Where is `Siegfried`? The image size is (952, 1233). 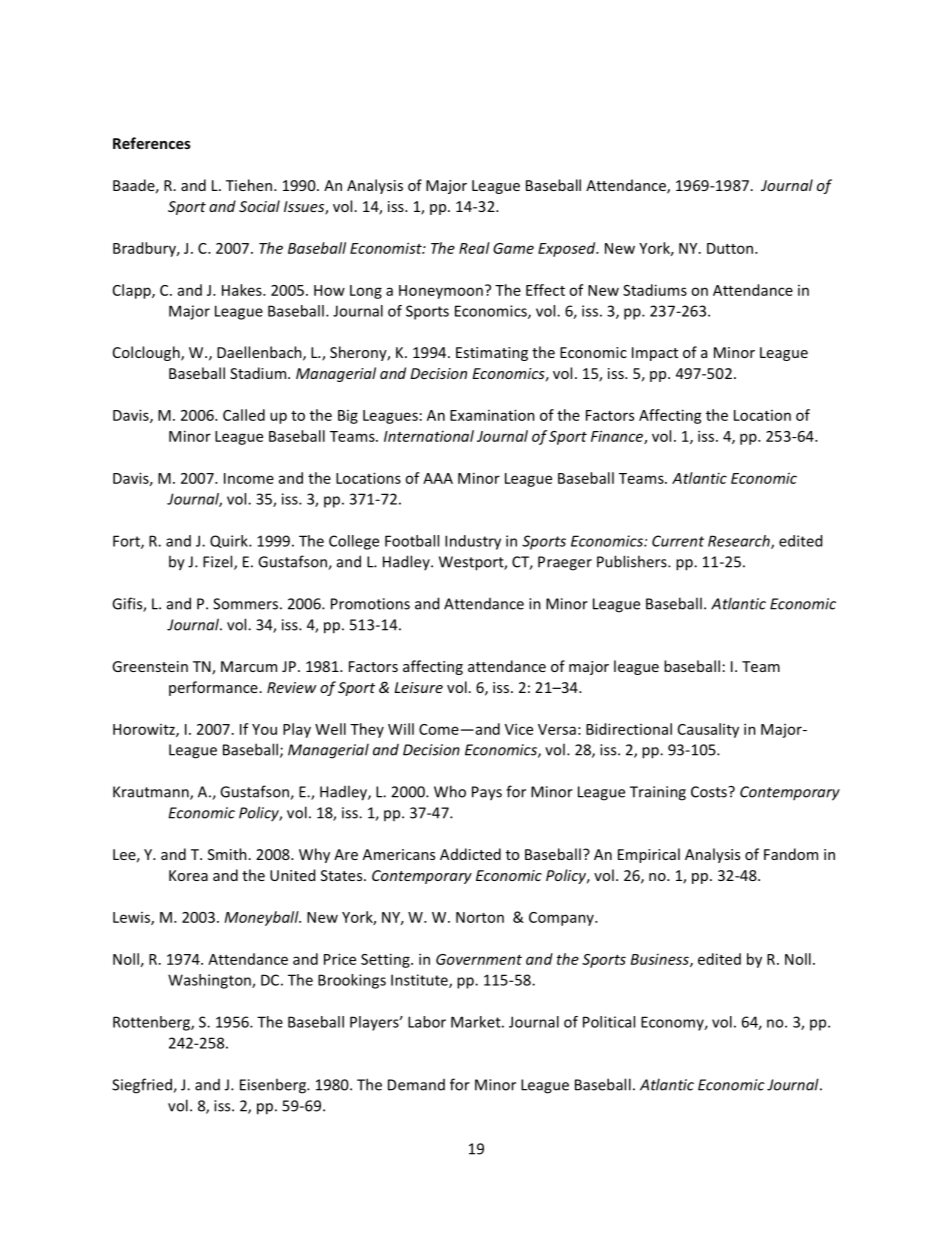 Siegfried is located at coordinates (143, 1086).
